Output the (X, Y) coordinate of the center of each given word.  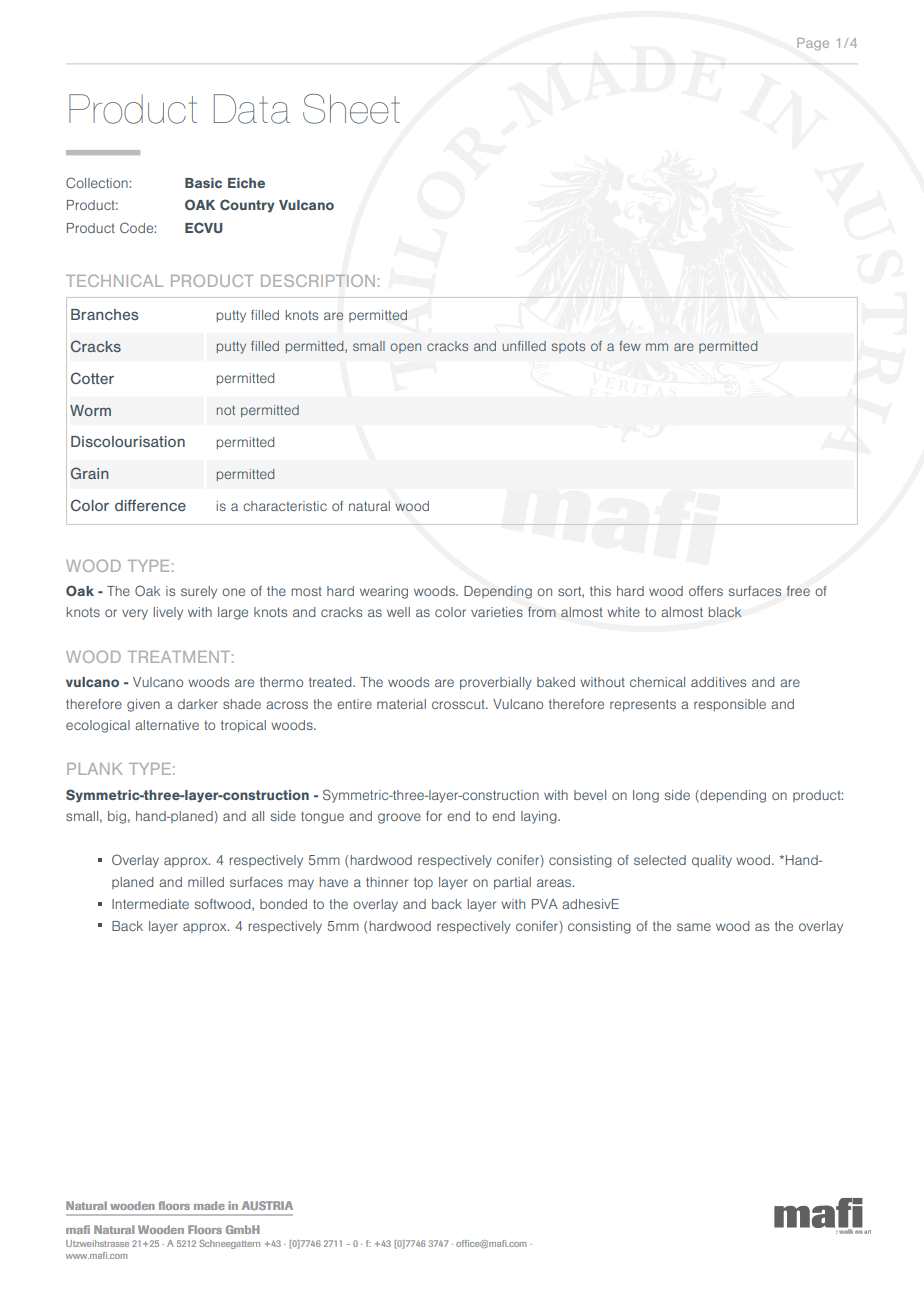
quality (712, 861)
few (630, 346)
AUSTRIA (267, 1205)
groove (399, 818)
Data (252, 109)
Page (813, 44)
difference (150, 505)
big (117, 817)
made (209, 1205)
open (405, 348)
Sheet (351, 109)
